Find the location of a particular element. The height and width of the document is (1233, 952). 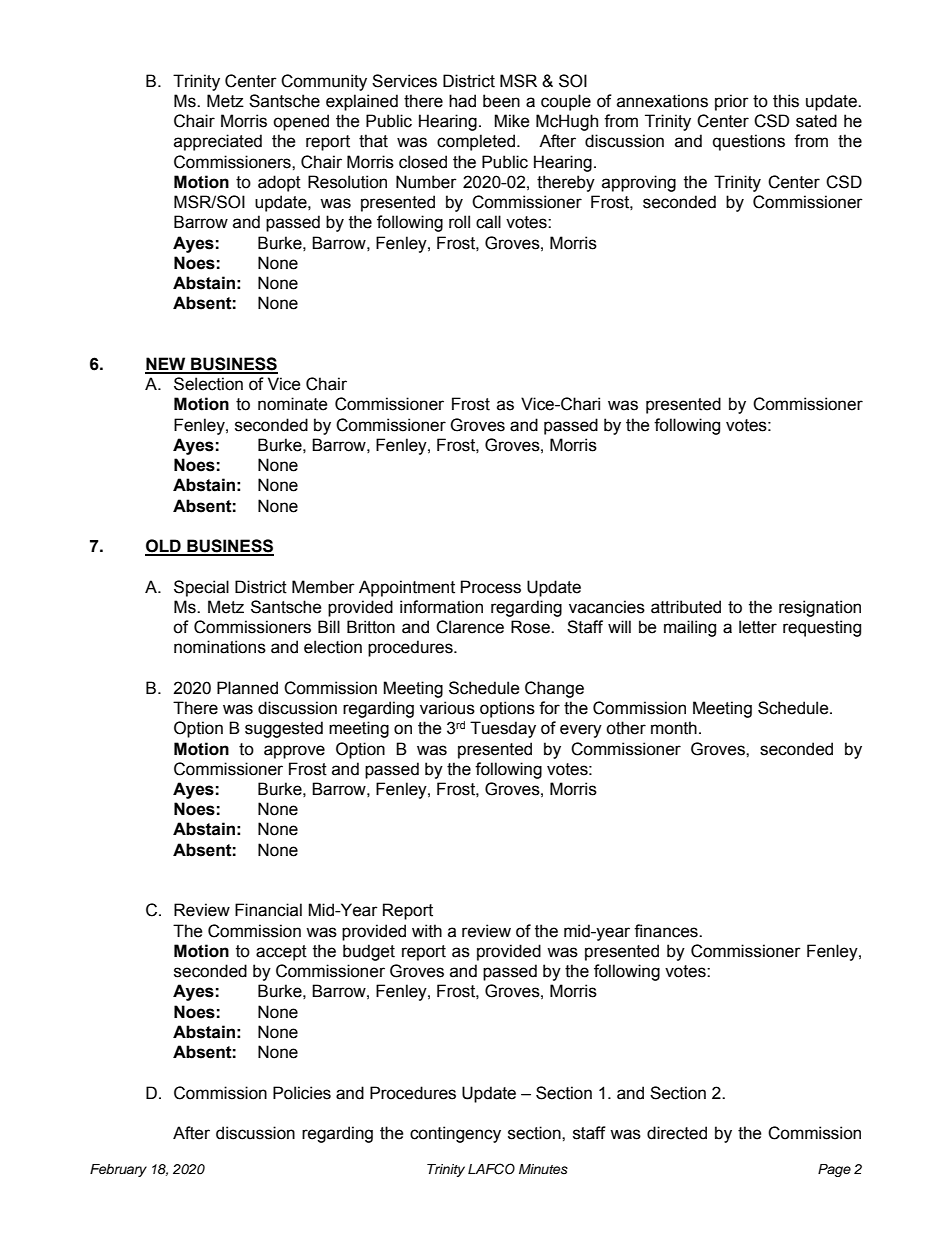

appreciated is located at coordinates (218, 142).
